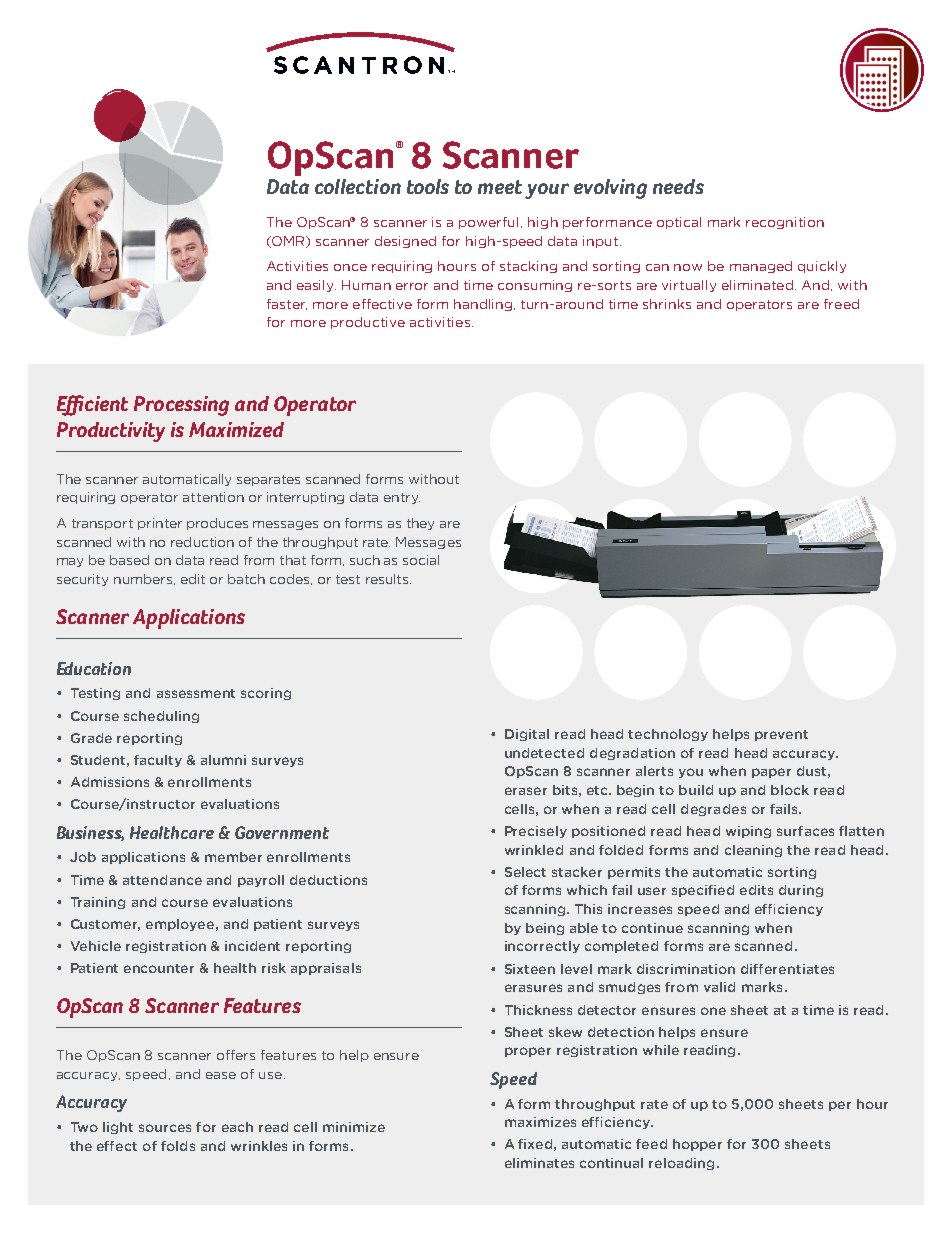  What do you see at coordinates (841, 304) in the screenshot?
I see `freed` at bounding box center [841, 304].
